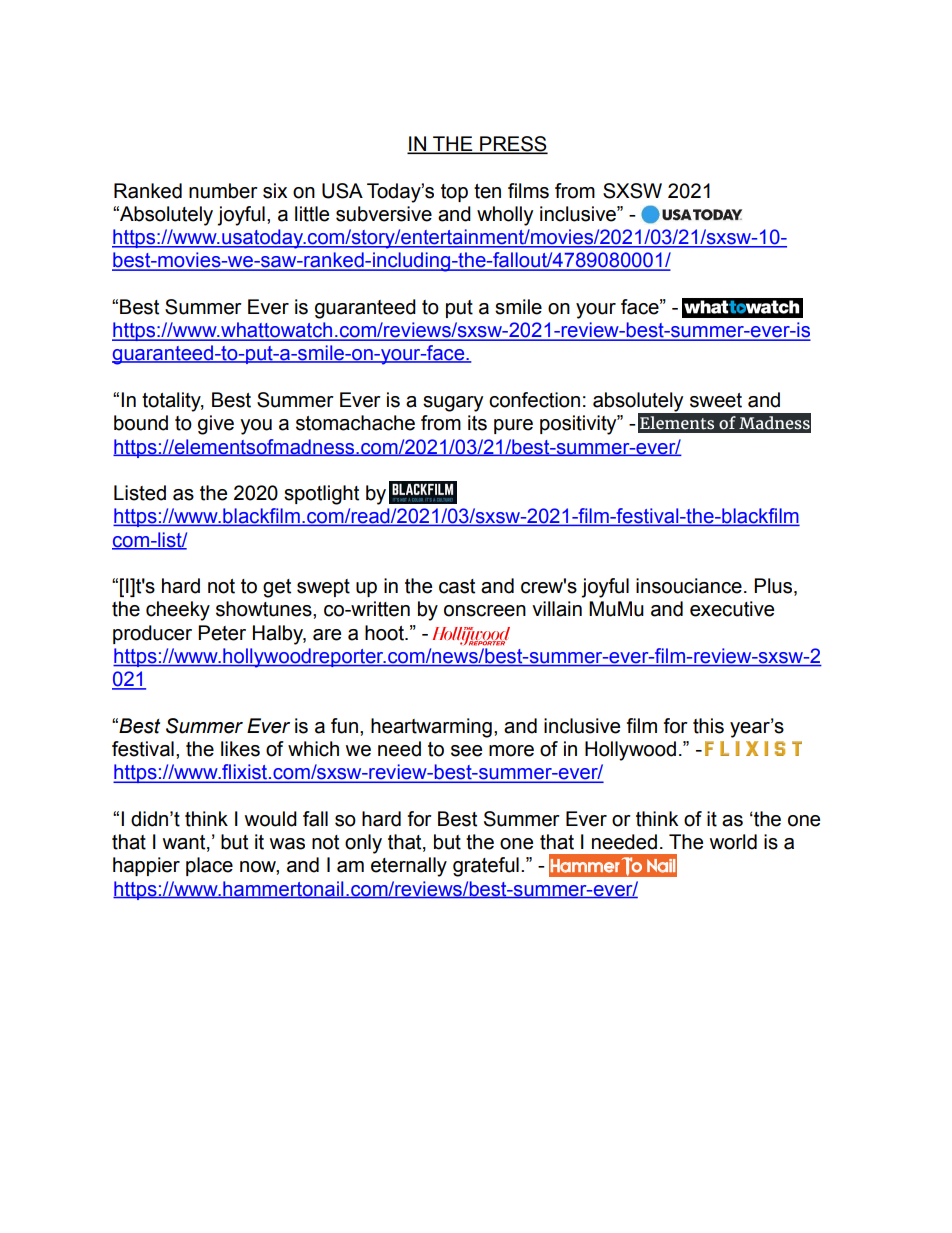  I want to click on spotlight, so click(321, 495).
